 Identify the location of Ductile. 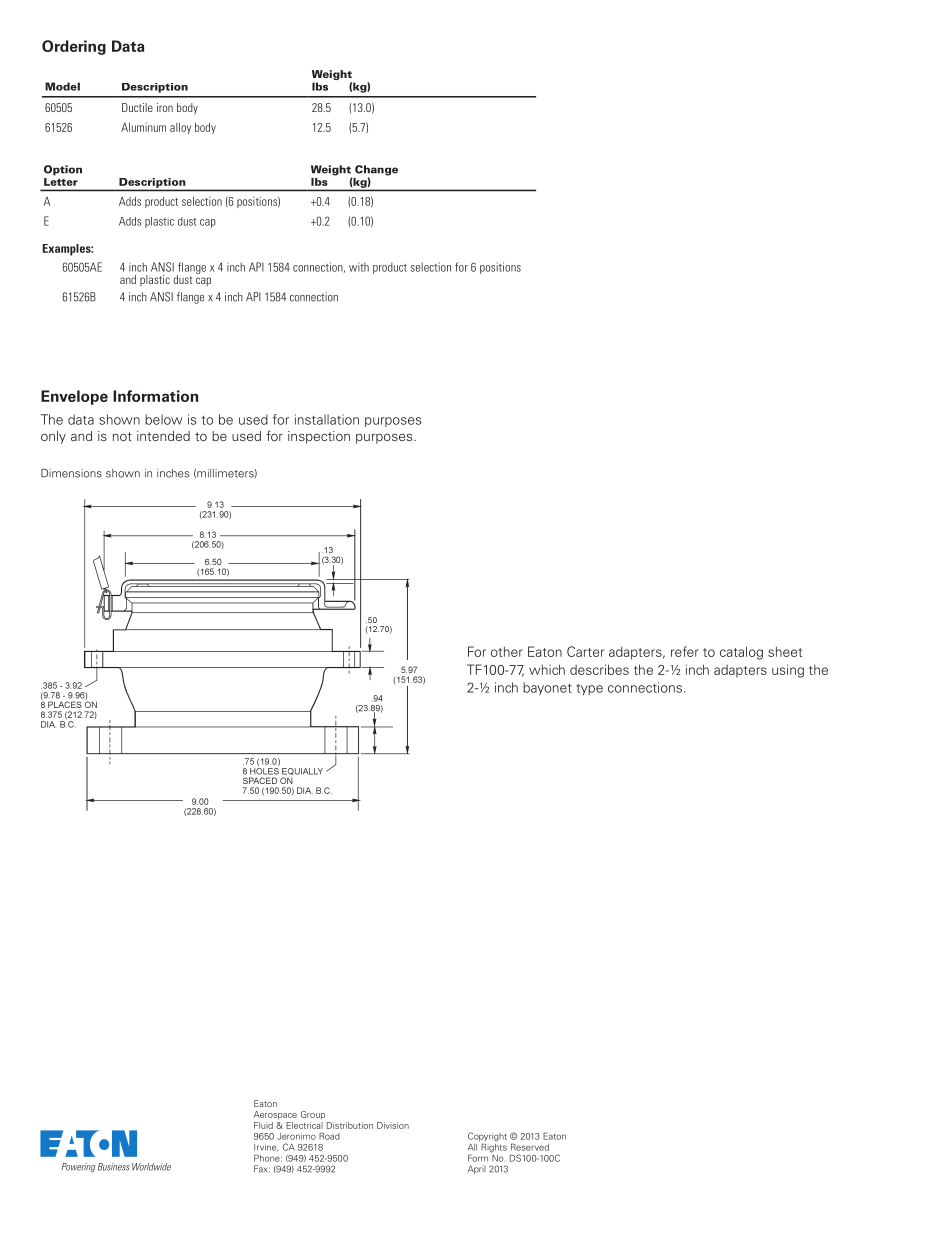
(137, 107).
